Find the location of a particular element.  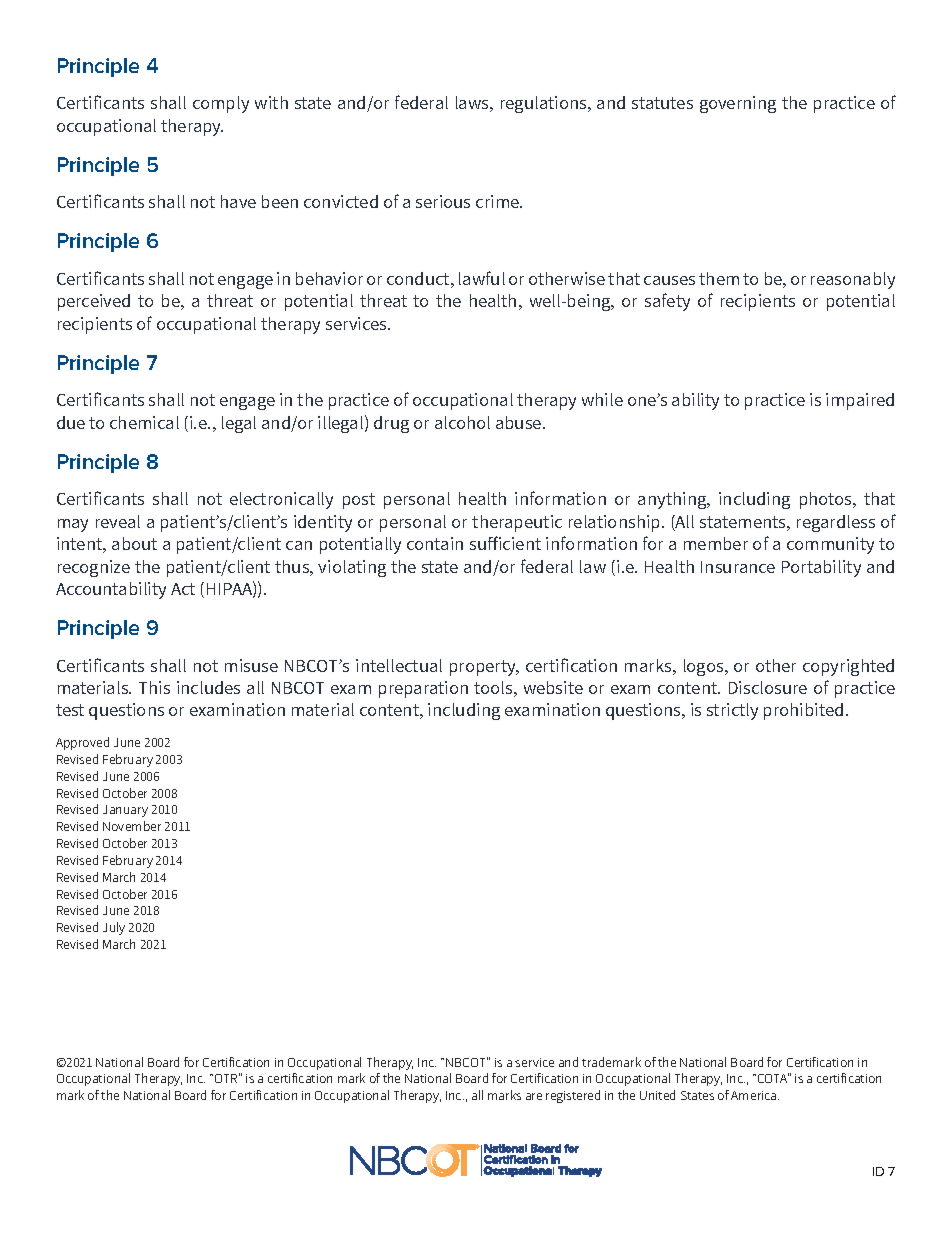

comply is located at coordinates (221, 104).
